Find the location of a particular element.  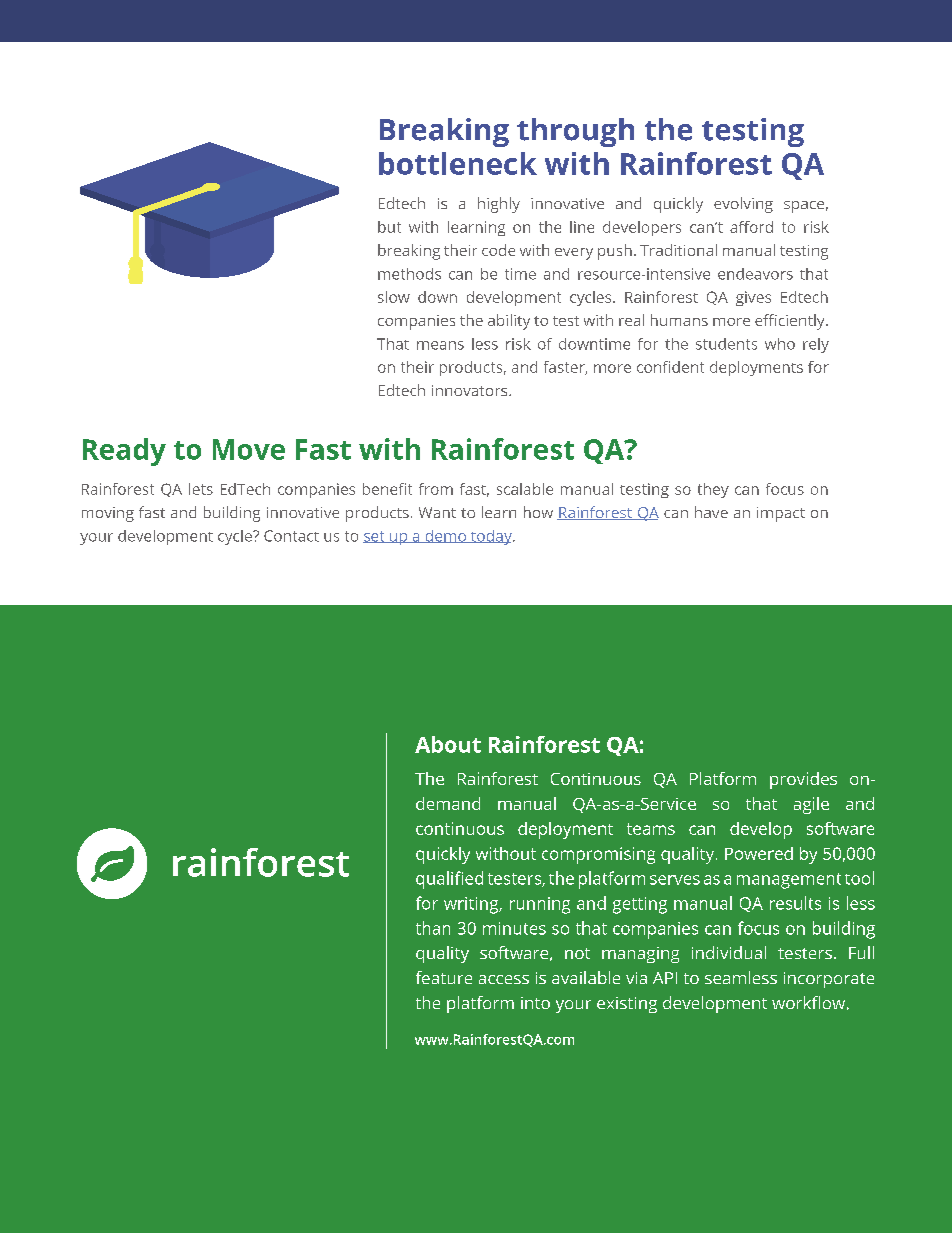

impact is located at coordinates (781, 514).
